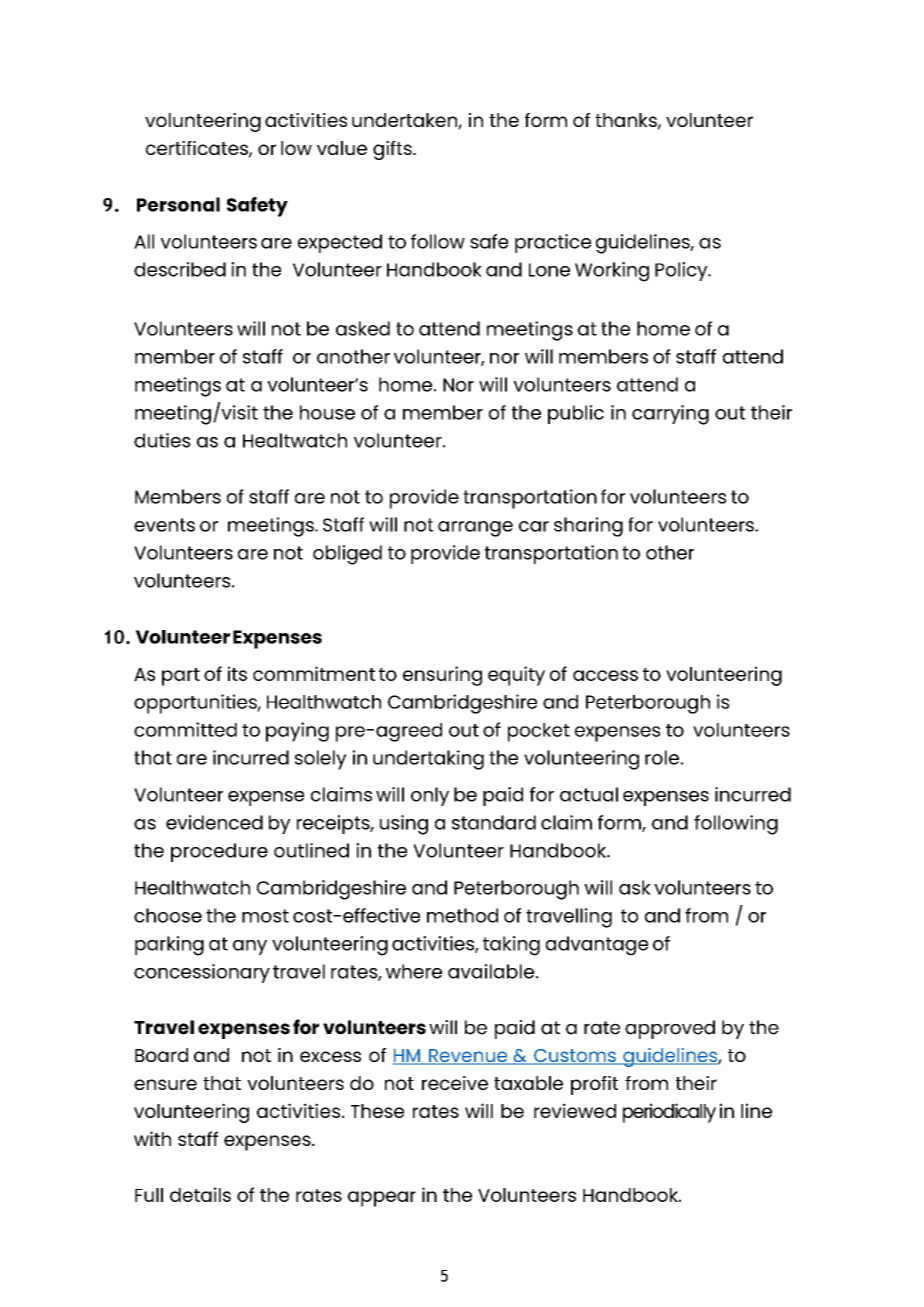 Image resolution: width=924 pixels, height=1307 pixels. I want to click on ensuring, so click(442, 676).
